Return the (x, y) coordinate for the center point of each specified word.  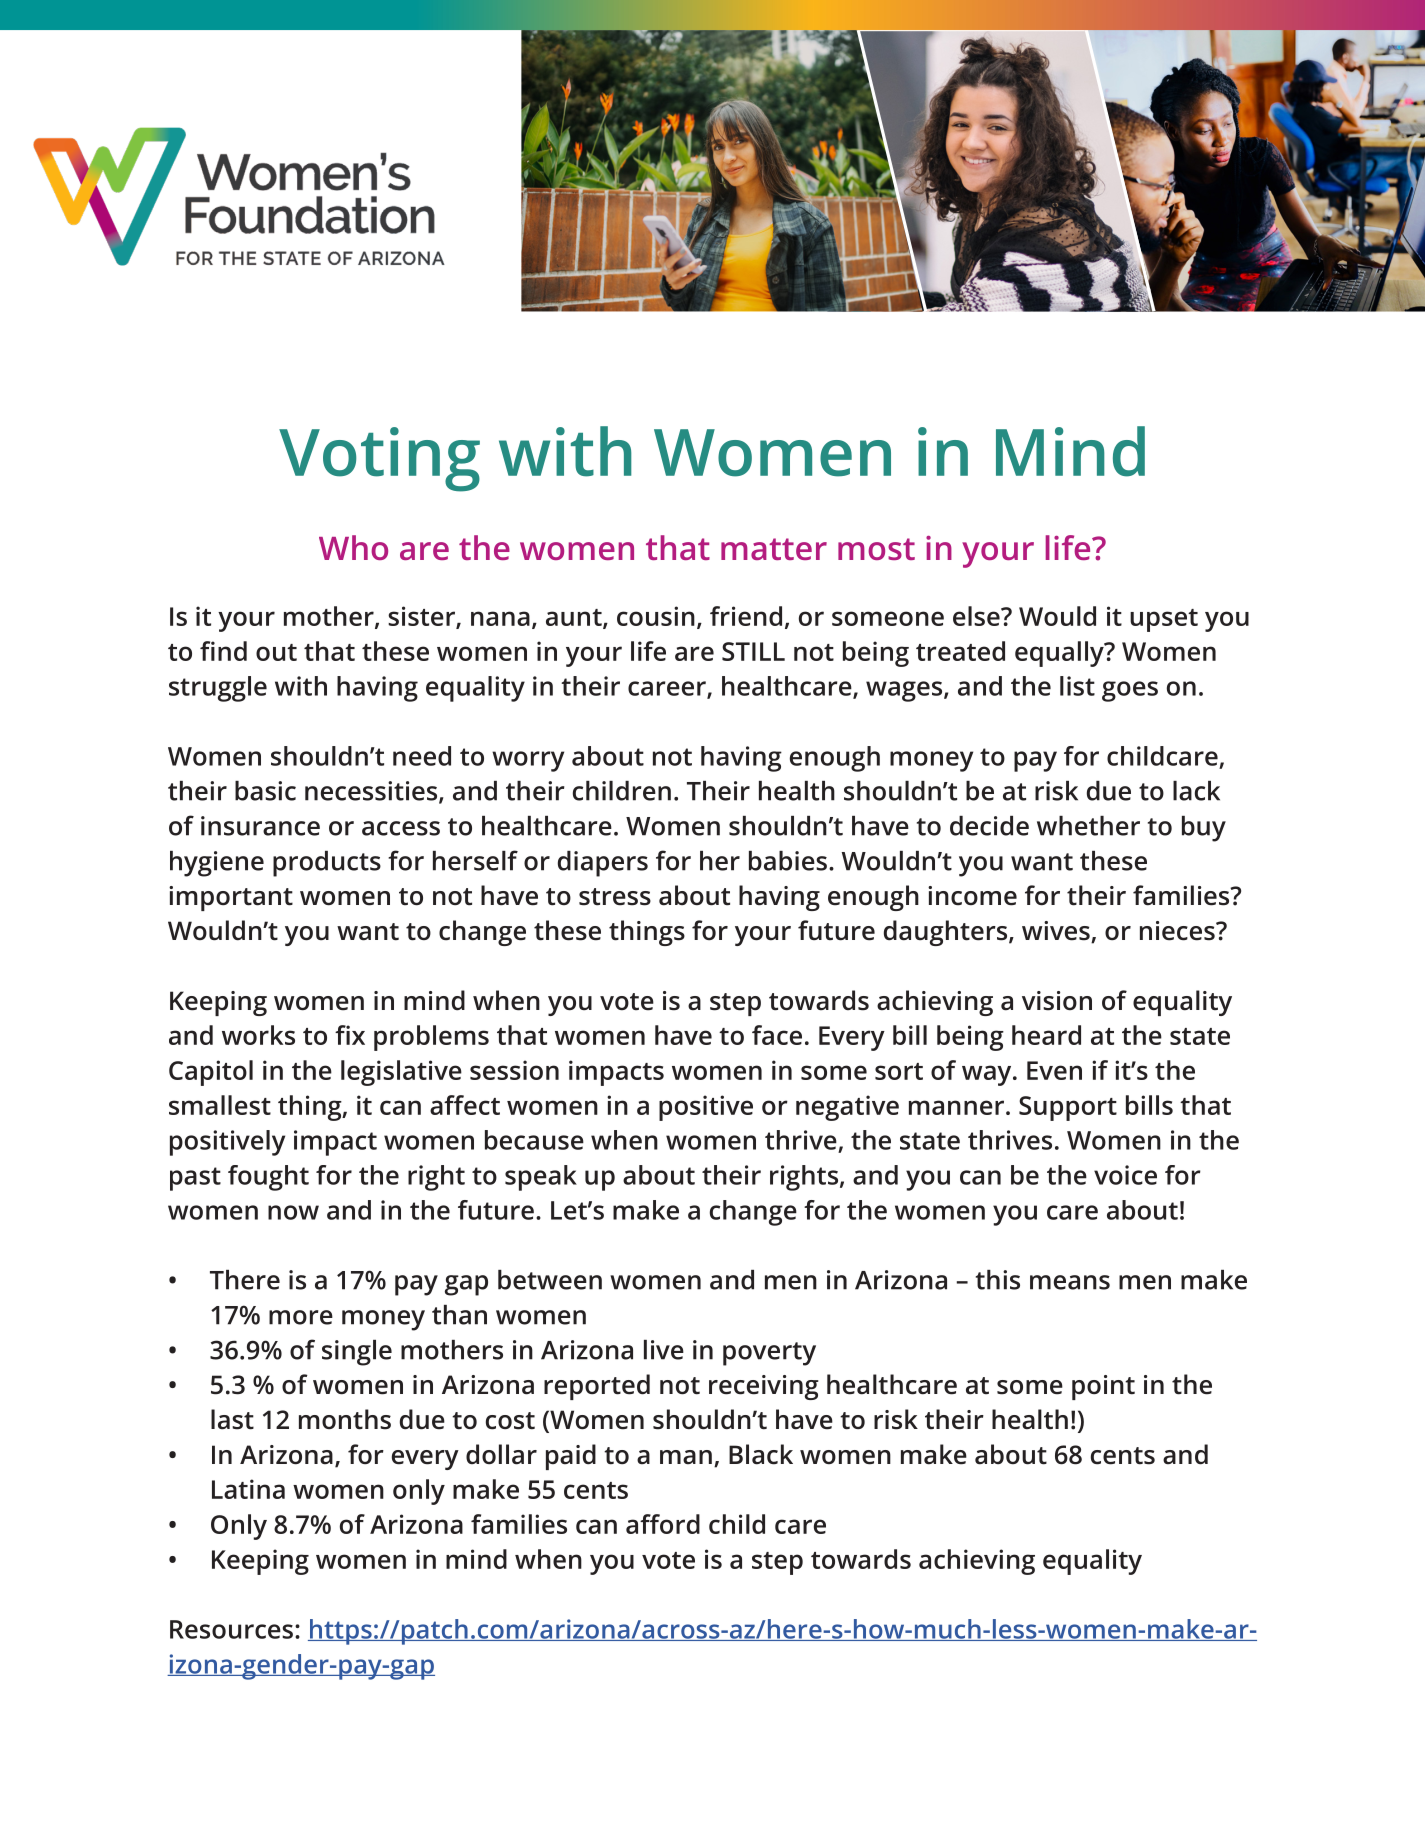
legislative (401, 1073)
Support (1068, 1108)
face (777, 1035)
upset (1164, 620)
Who (353, 547)
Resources (231, 1629)
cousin (656, 616)
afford (663, 1524)
